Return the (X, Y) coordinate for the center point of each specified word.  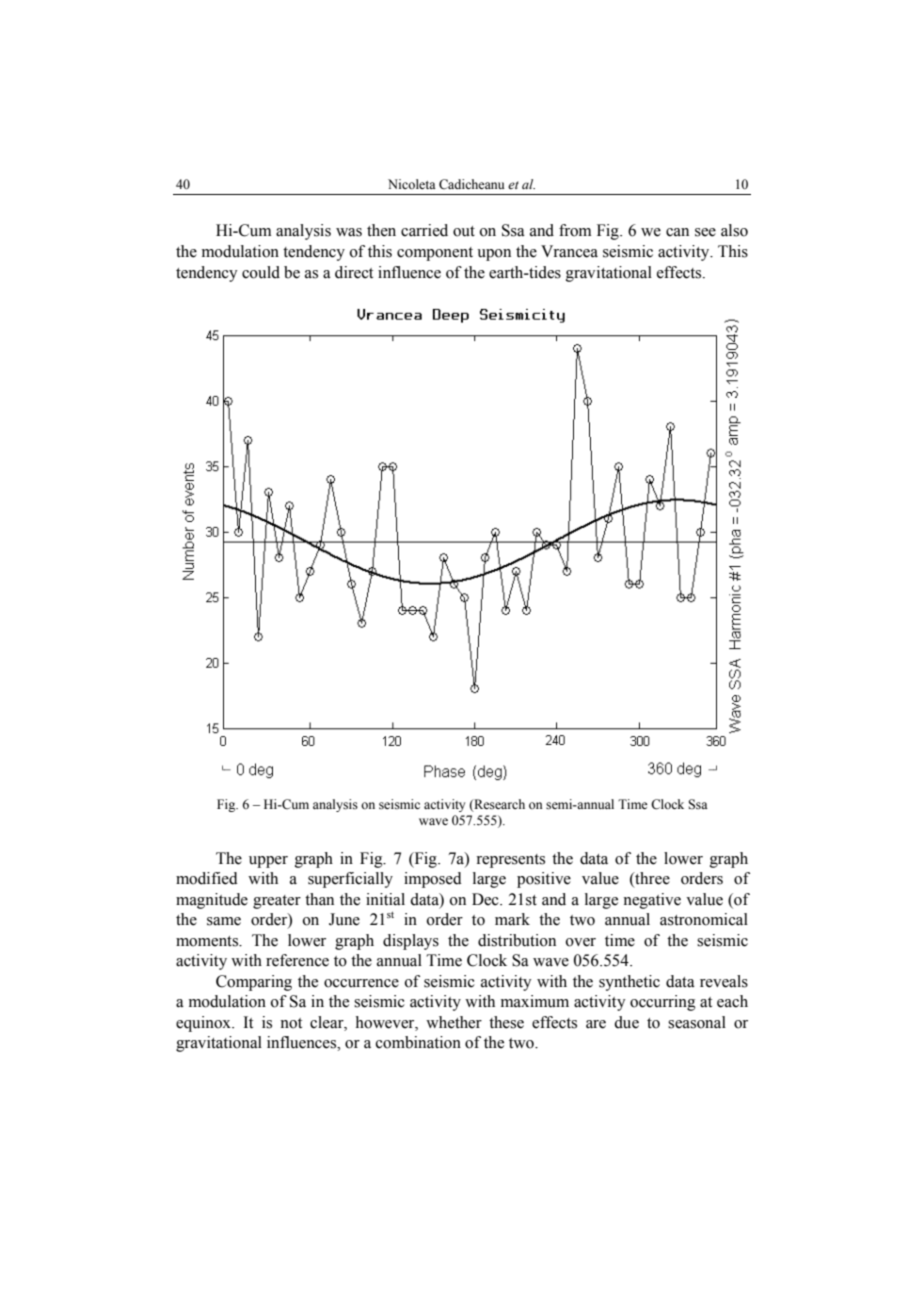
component (435, 254)
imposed (433, 880)
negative (652, 901)
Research (498, 805)
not (291, 1023)
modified (207, 878)
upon (494, 255)
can (677, 232)
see (705, 232)
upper (268, 862)
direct (354, 272)
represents (510, 861)
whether (454, 1022)
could (261, 272)
